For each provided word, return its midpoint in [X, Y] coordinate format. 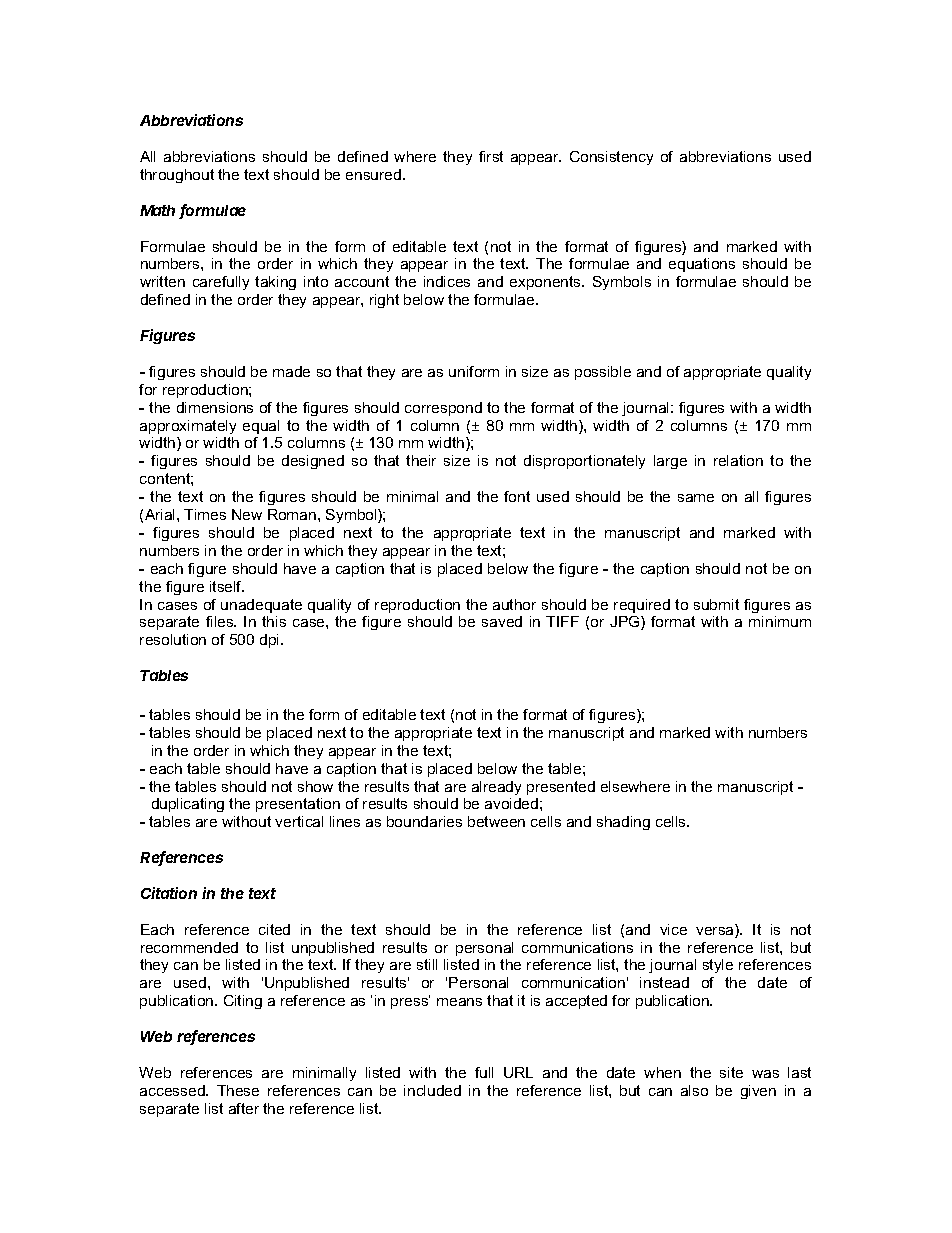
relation [738, 460]
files [221, 621]
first [491, 156]
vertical [299, 821]
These [238, 1090]
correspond [443, 409]
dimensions [215, 407]
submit [716, 604]
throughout [177, 176]
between [496, 821]
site [731, 1072]
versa [716, 931]
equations [702, 265]
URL [518, 1072]
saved [502, 621]
